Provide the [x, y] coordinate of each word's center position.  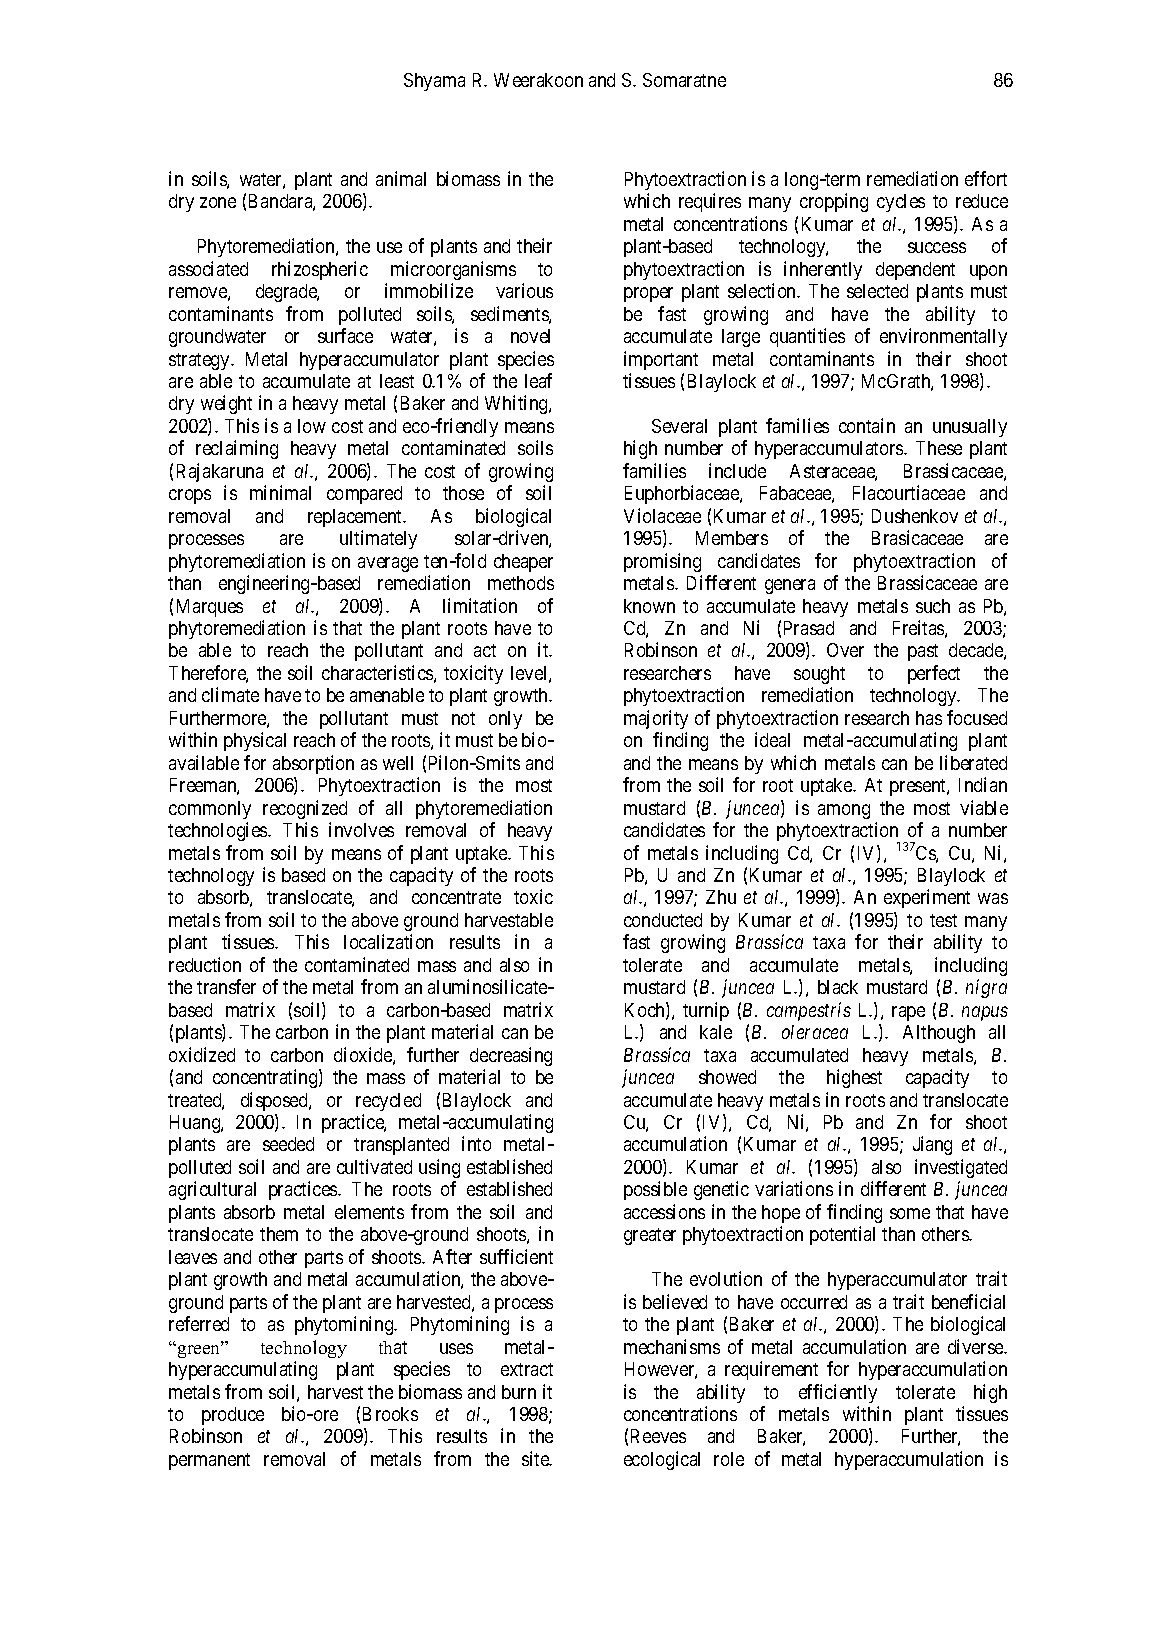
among [844, 811]
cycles [901, 203]
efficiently [838, 1393]
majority [656, 719]
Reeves [658, 1436]
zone [218, 202]
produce [233, 1416]
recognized [305, 809]
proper [648, 294]
